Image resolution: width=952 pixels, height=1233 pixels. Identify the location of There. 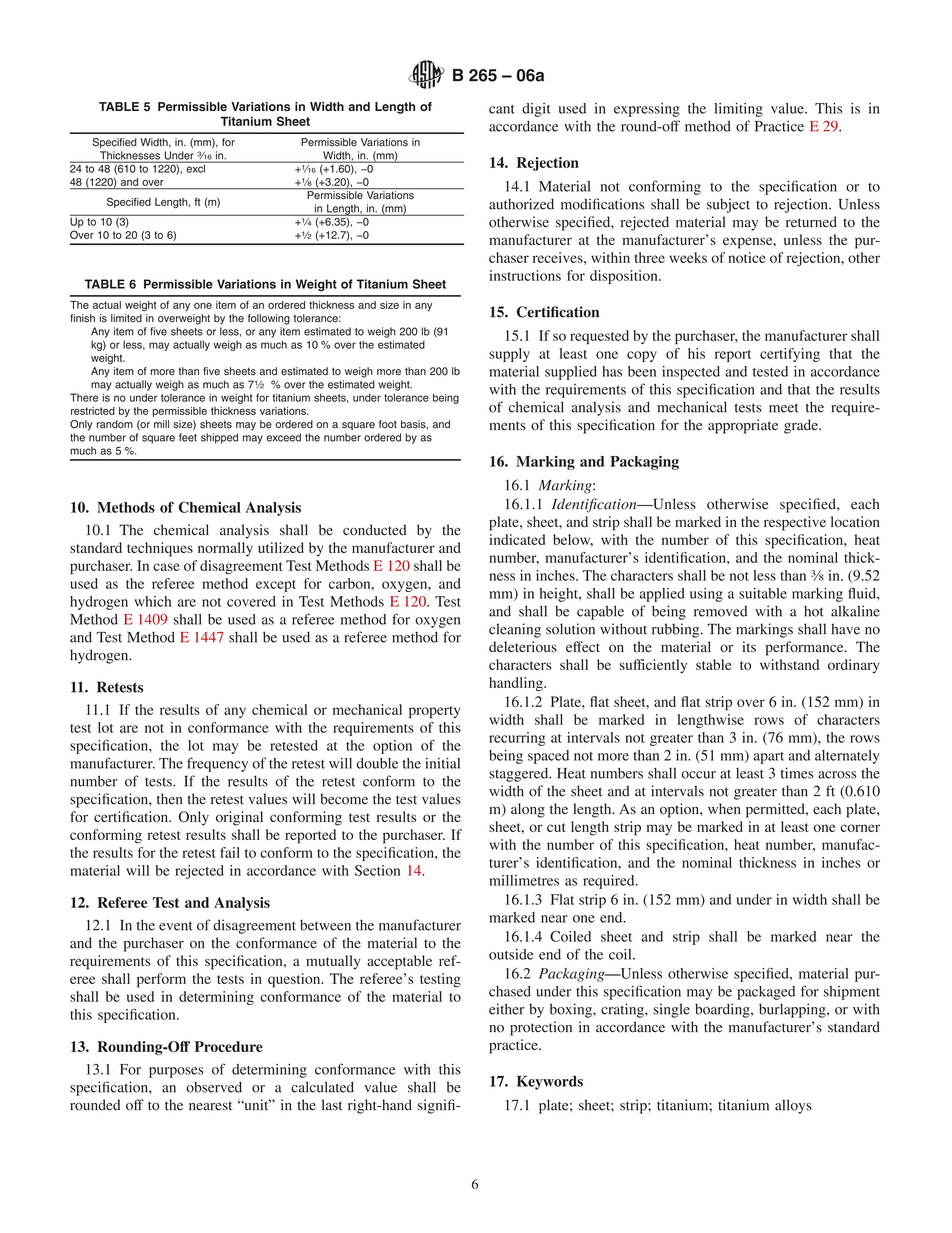
(84, 397).
